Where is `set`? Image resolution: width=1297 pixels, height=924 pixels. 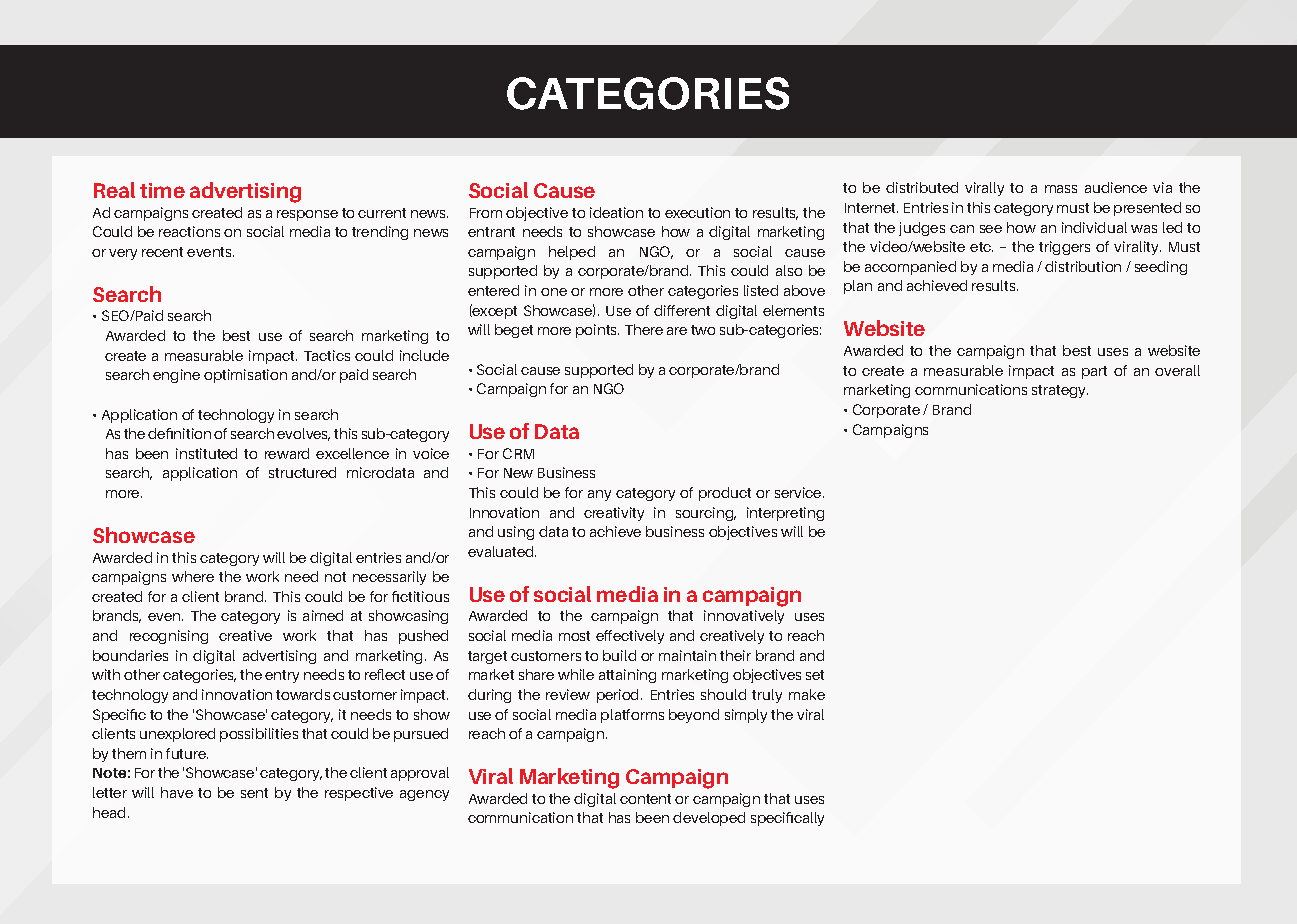
set is located at coordinates (815, 675).
